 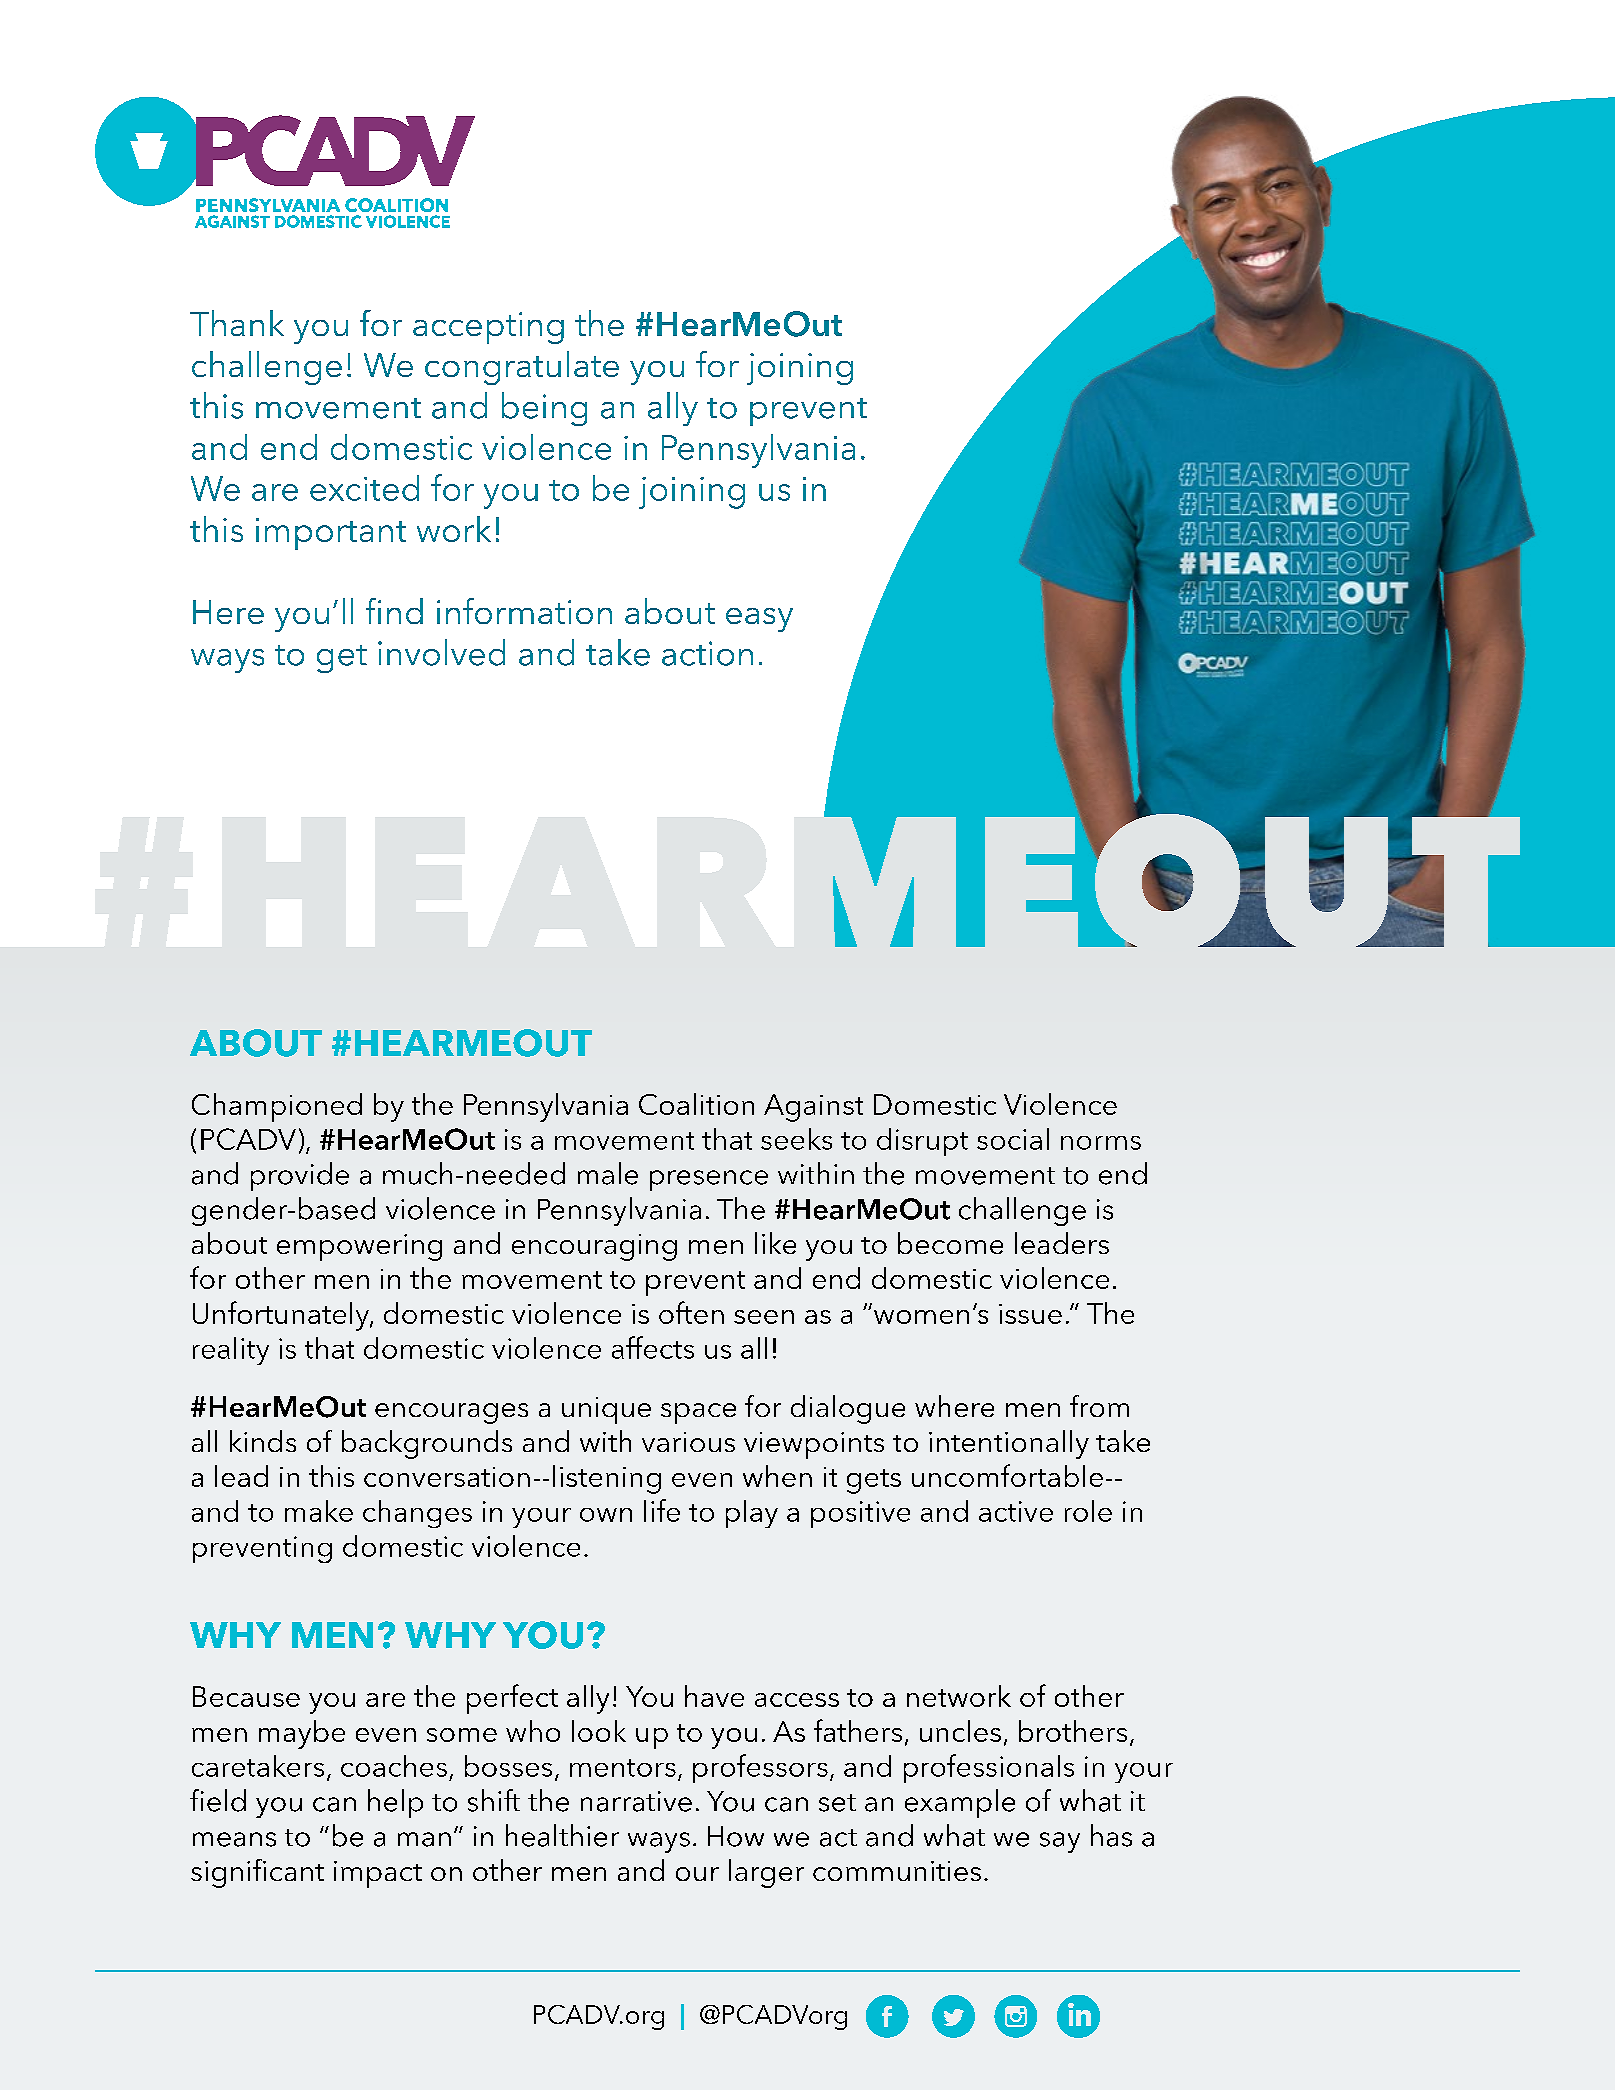 I want to click on Unfortunately, so click(x=282, y=1316).
